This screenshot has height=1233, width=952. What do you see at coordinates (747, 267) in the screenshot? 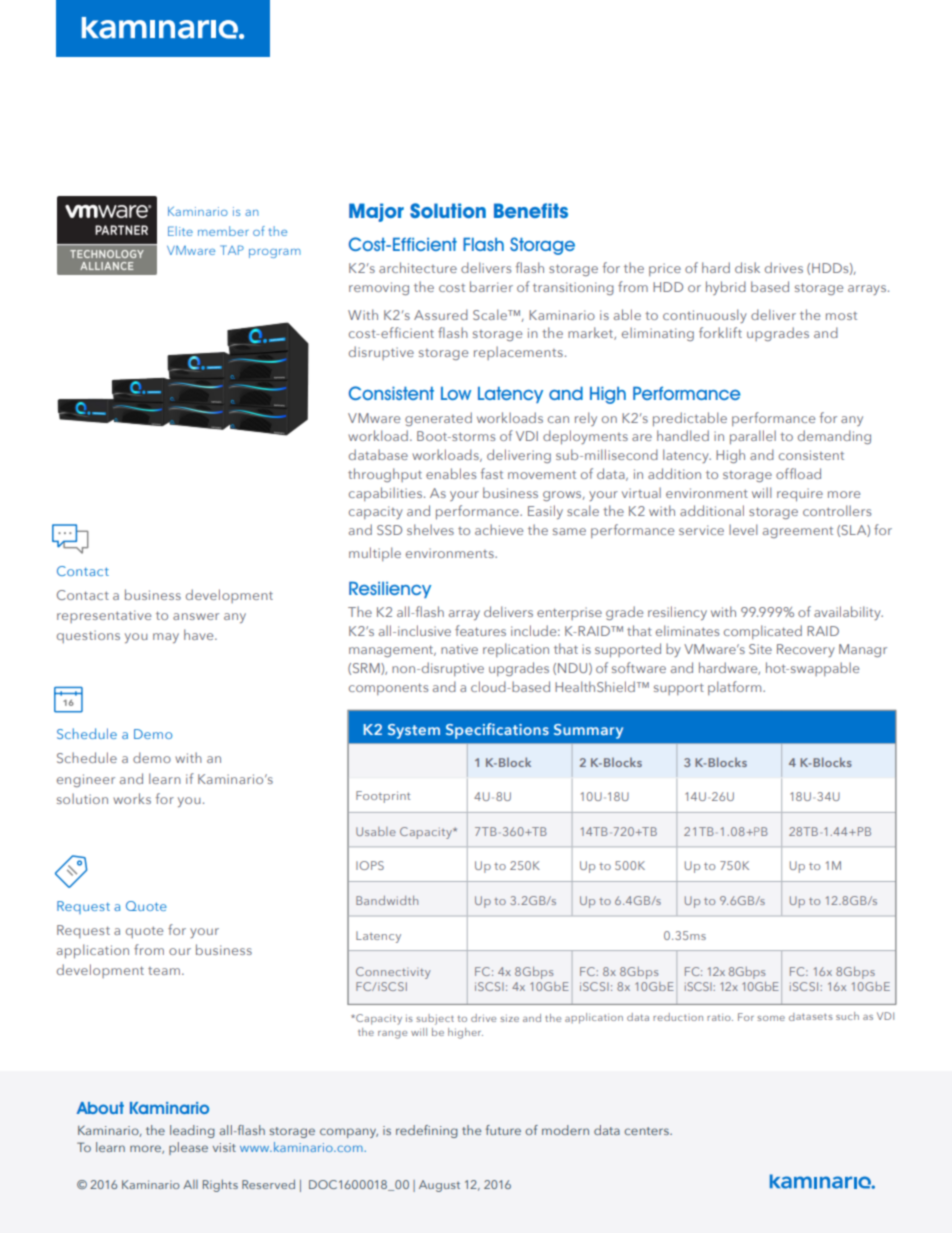
I see `disk` at bounding box center [747, 267].
